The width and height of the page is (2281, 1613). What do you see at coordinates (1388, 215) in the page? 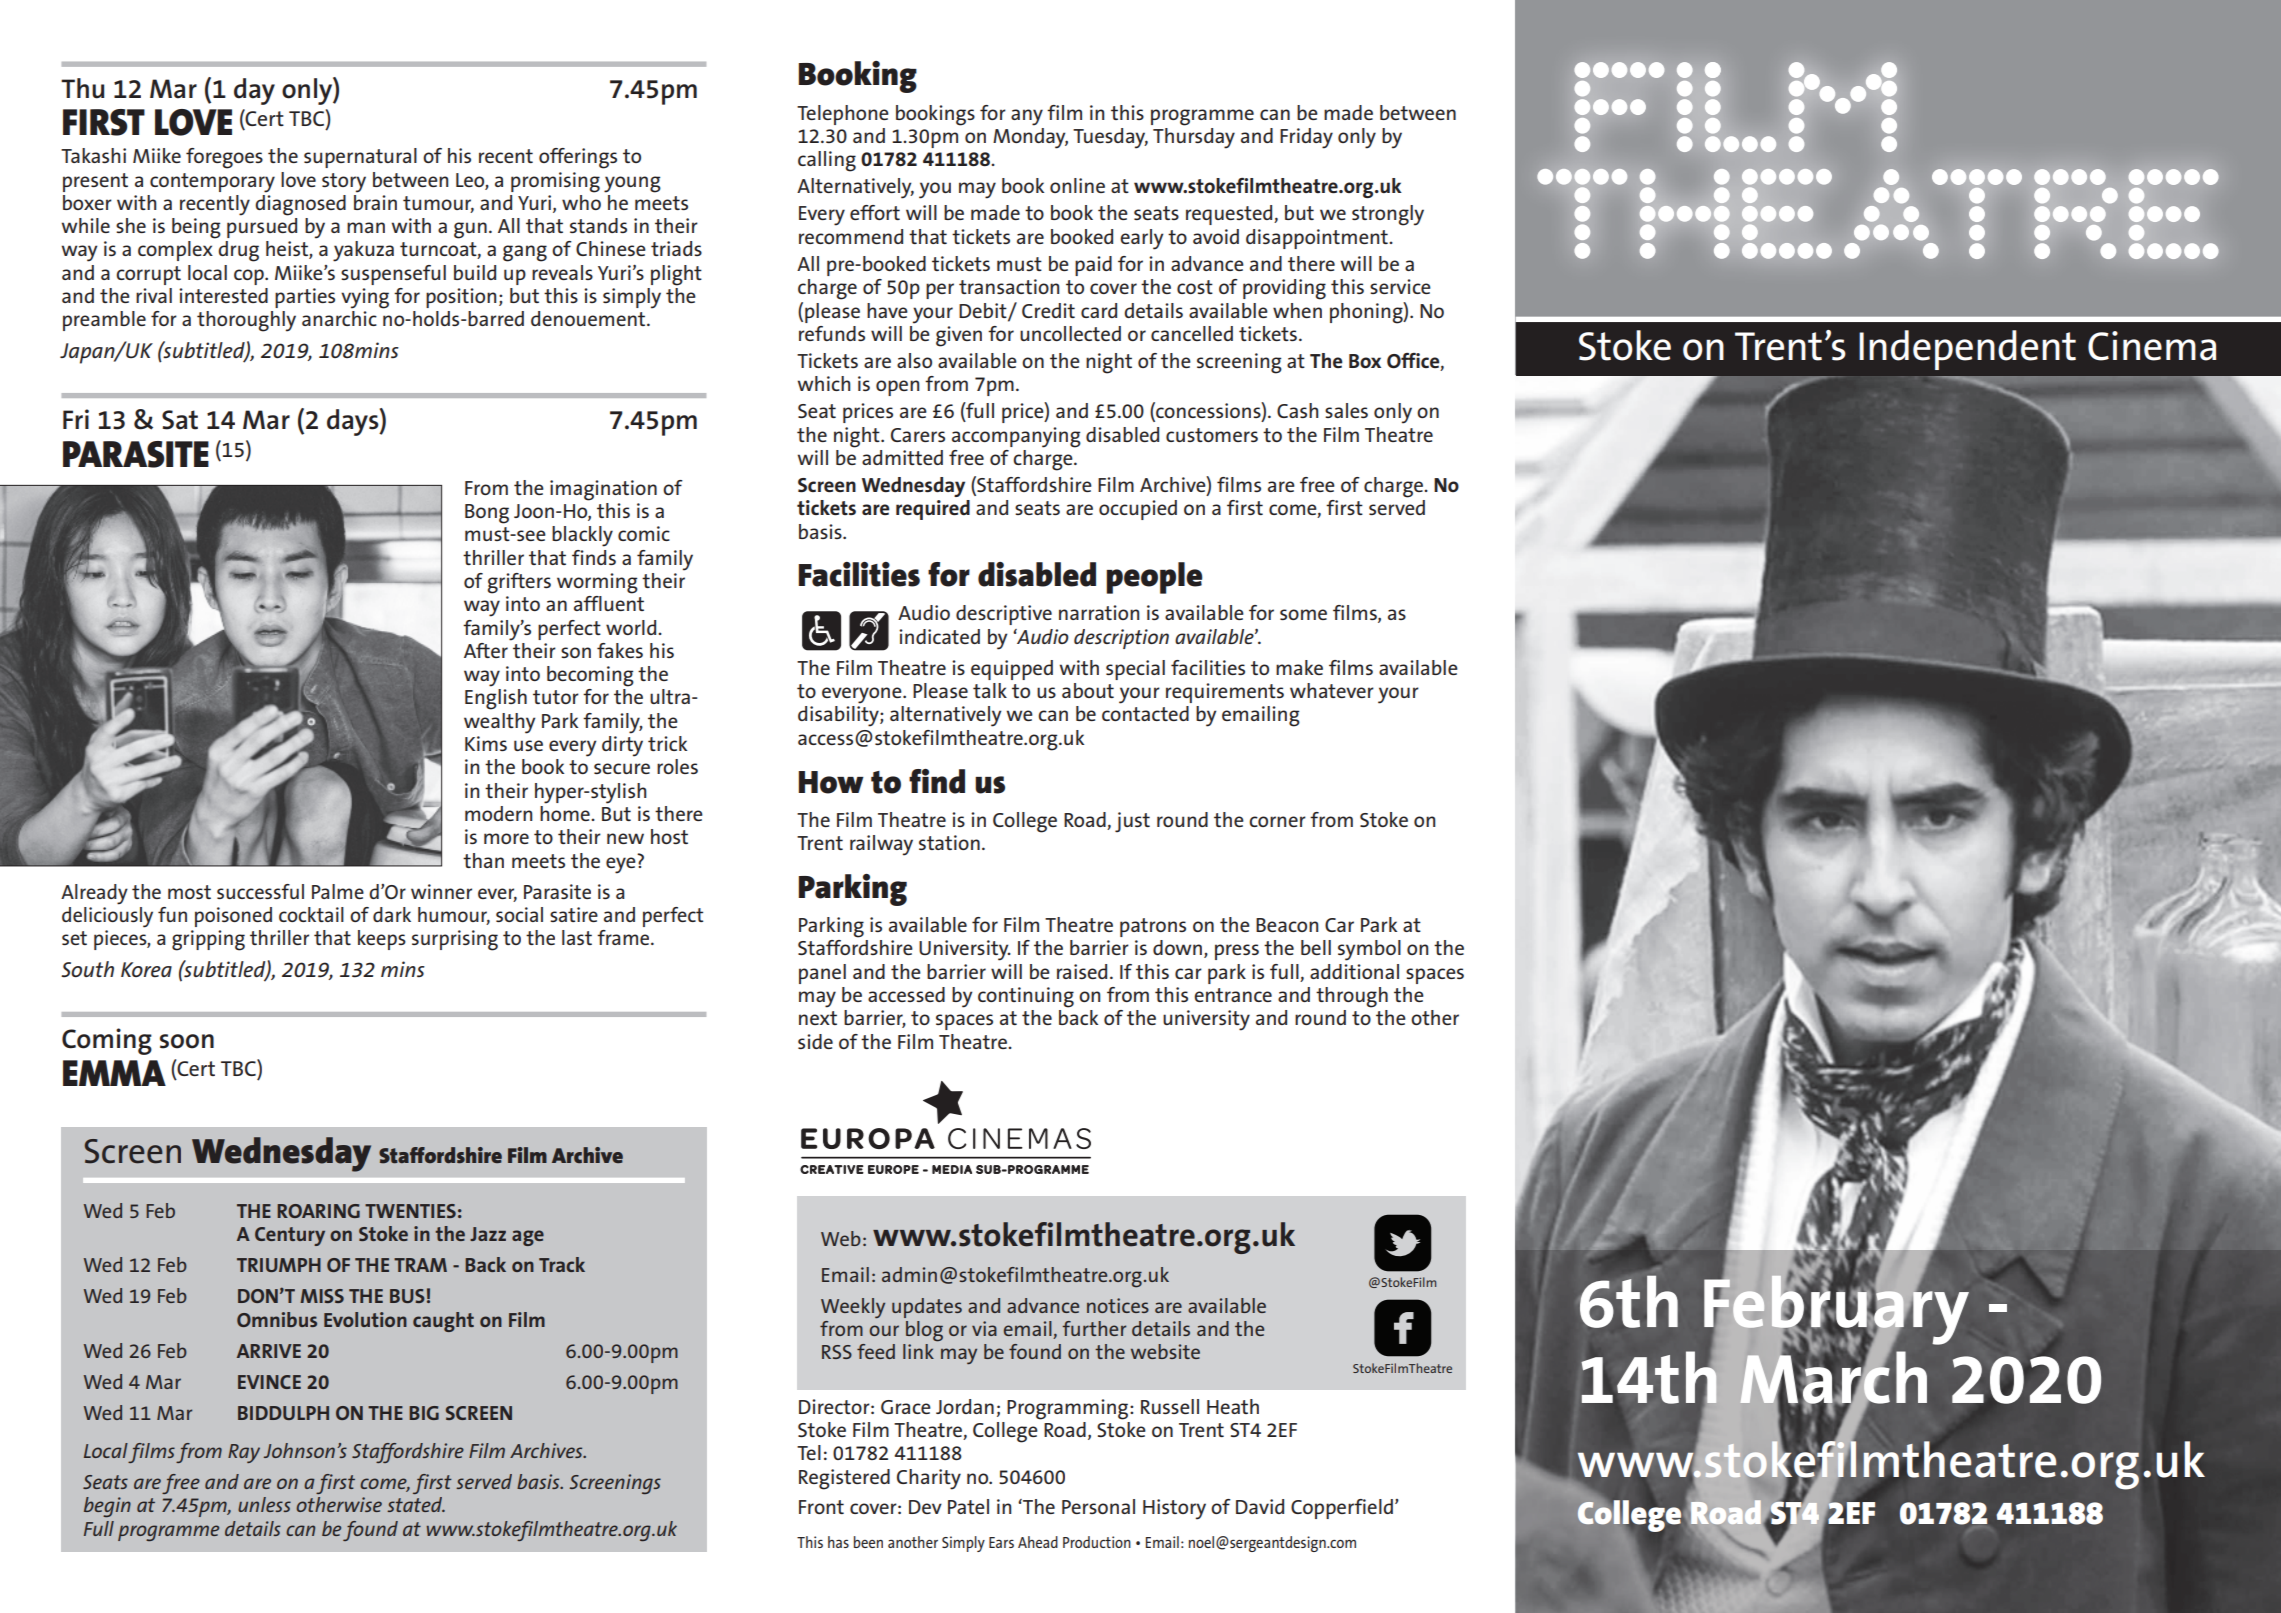
I see `strongly` at bounding box center [1388, 215].
